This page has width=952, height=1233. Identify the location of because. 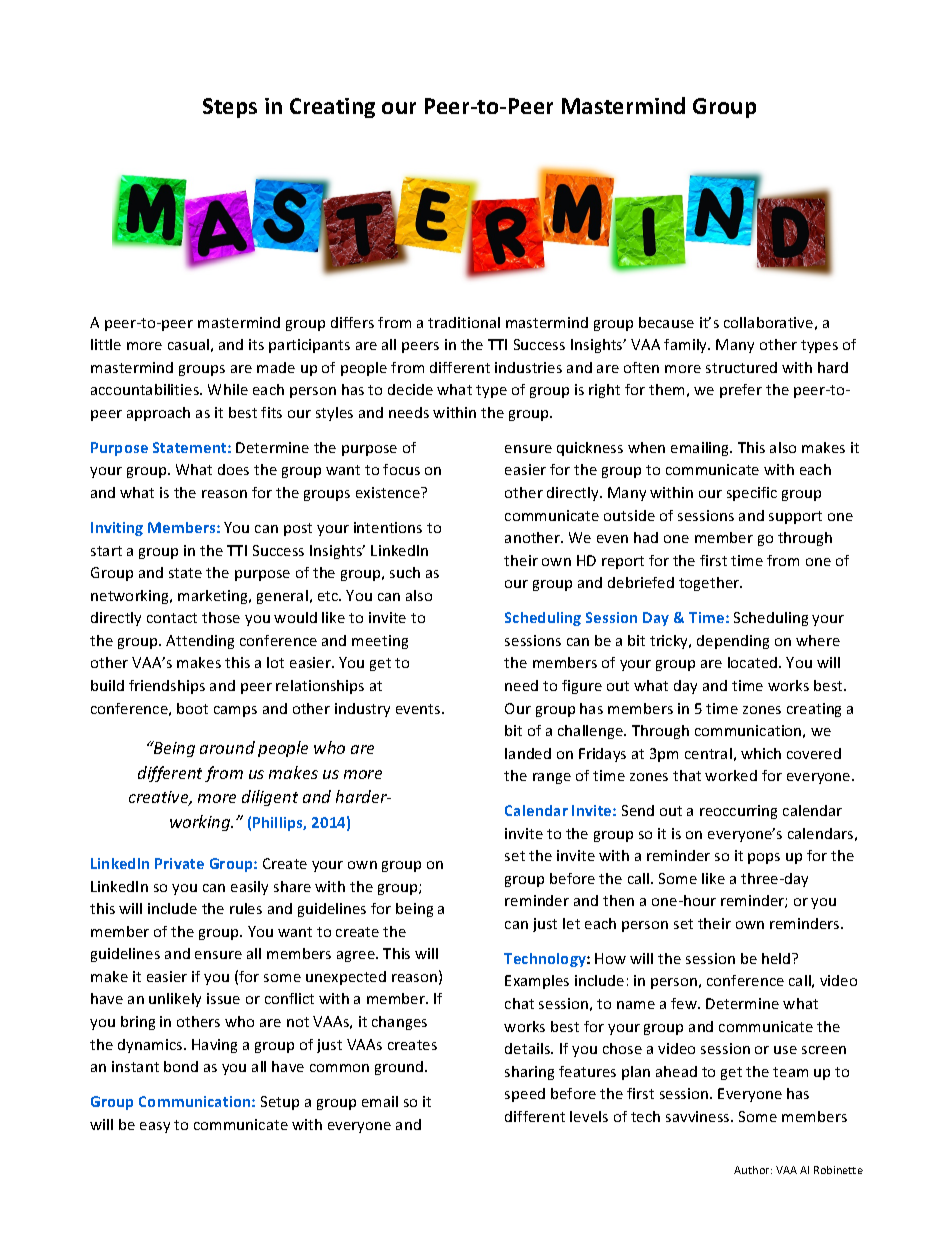
(666, 322).
